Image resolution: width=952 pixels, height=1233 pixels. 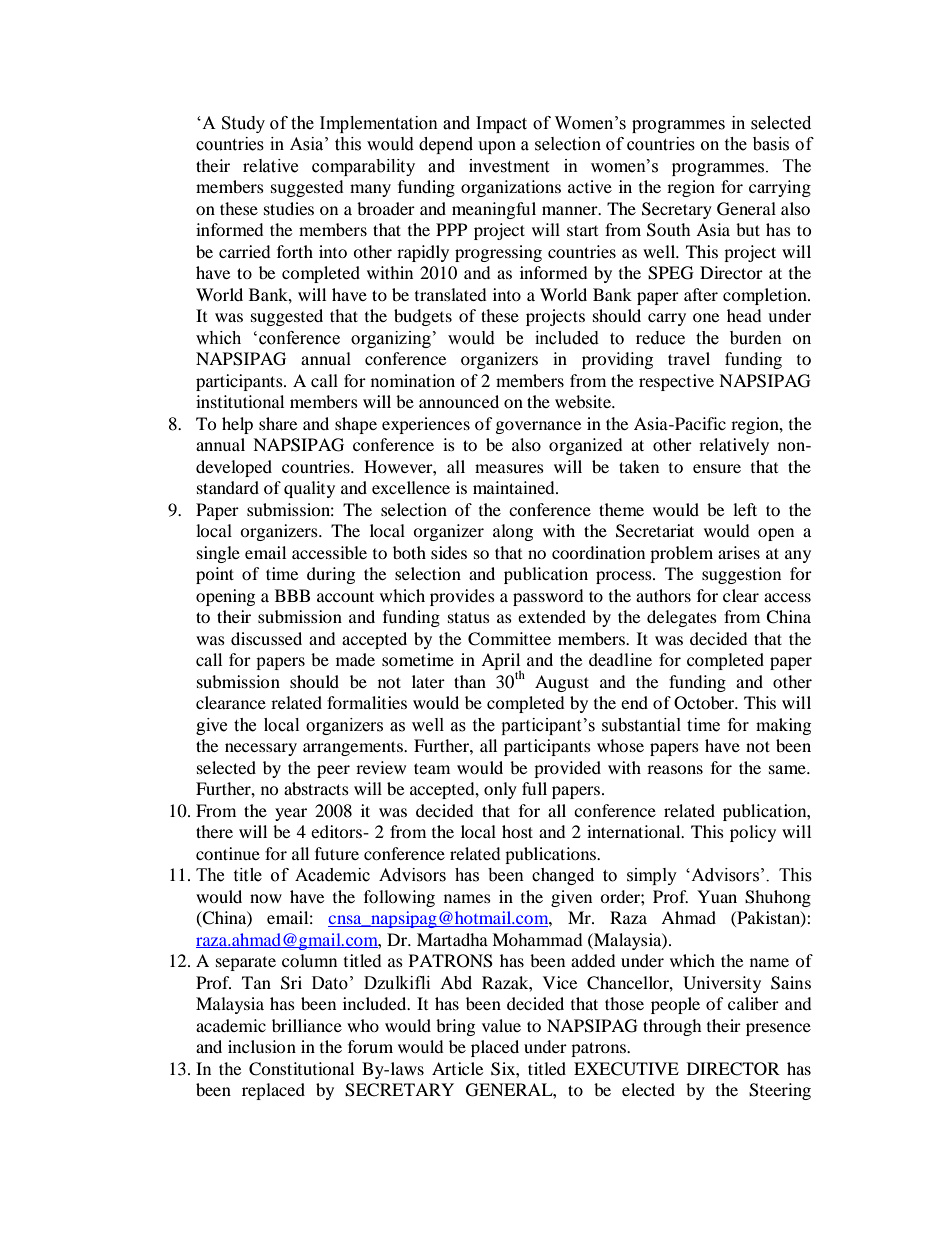 I want to click on upon, so click(x=497, y=147).
